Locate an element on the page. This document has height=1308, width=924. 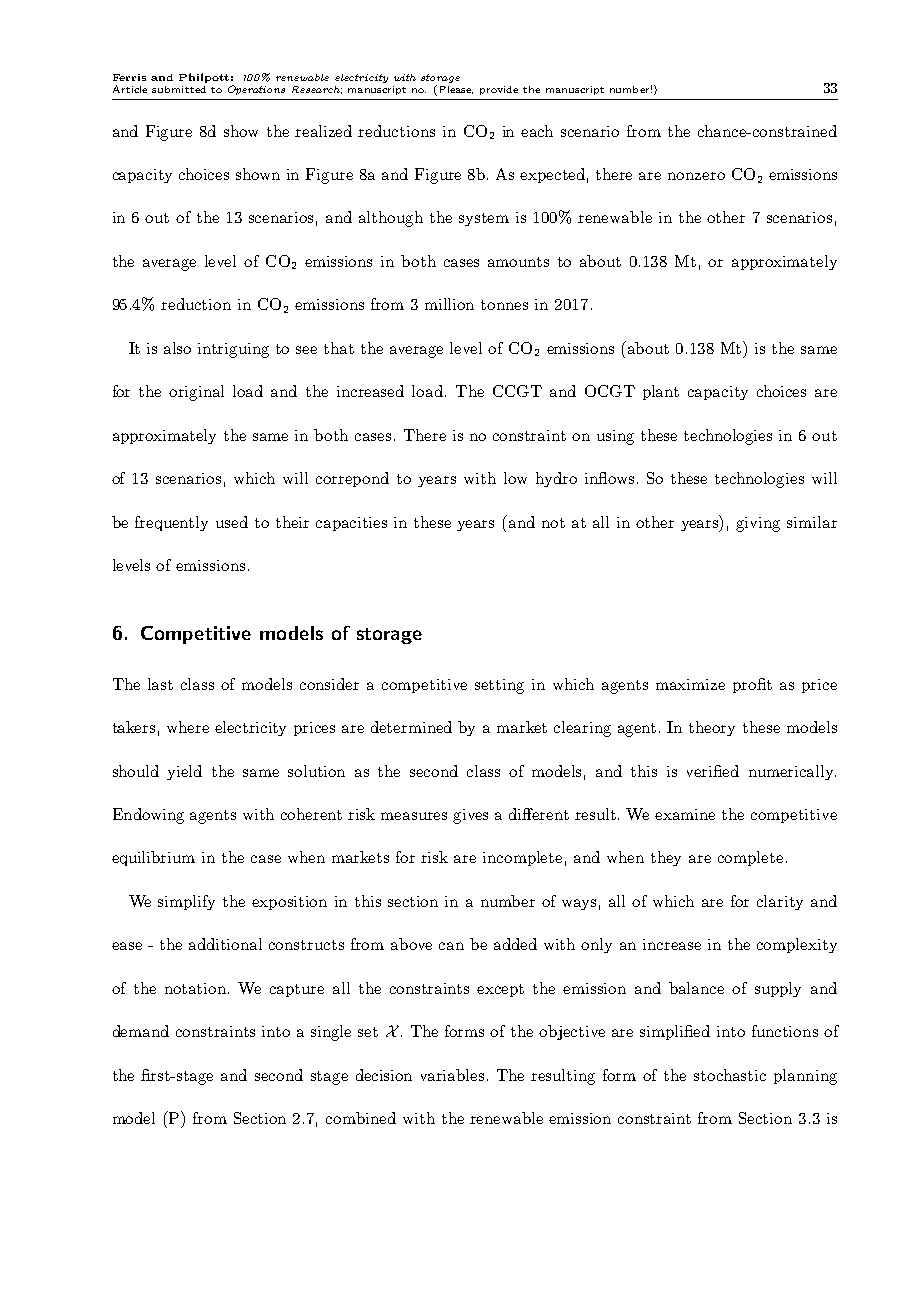
verified is located at coordinates (713, 771).
